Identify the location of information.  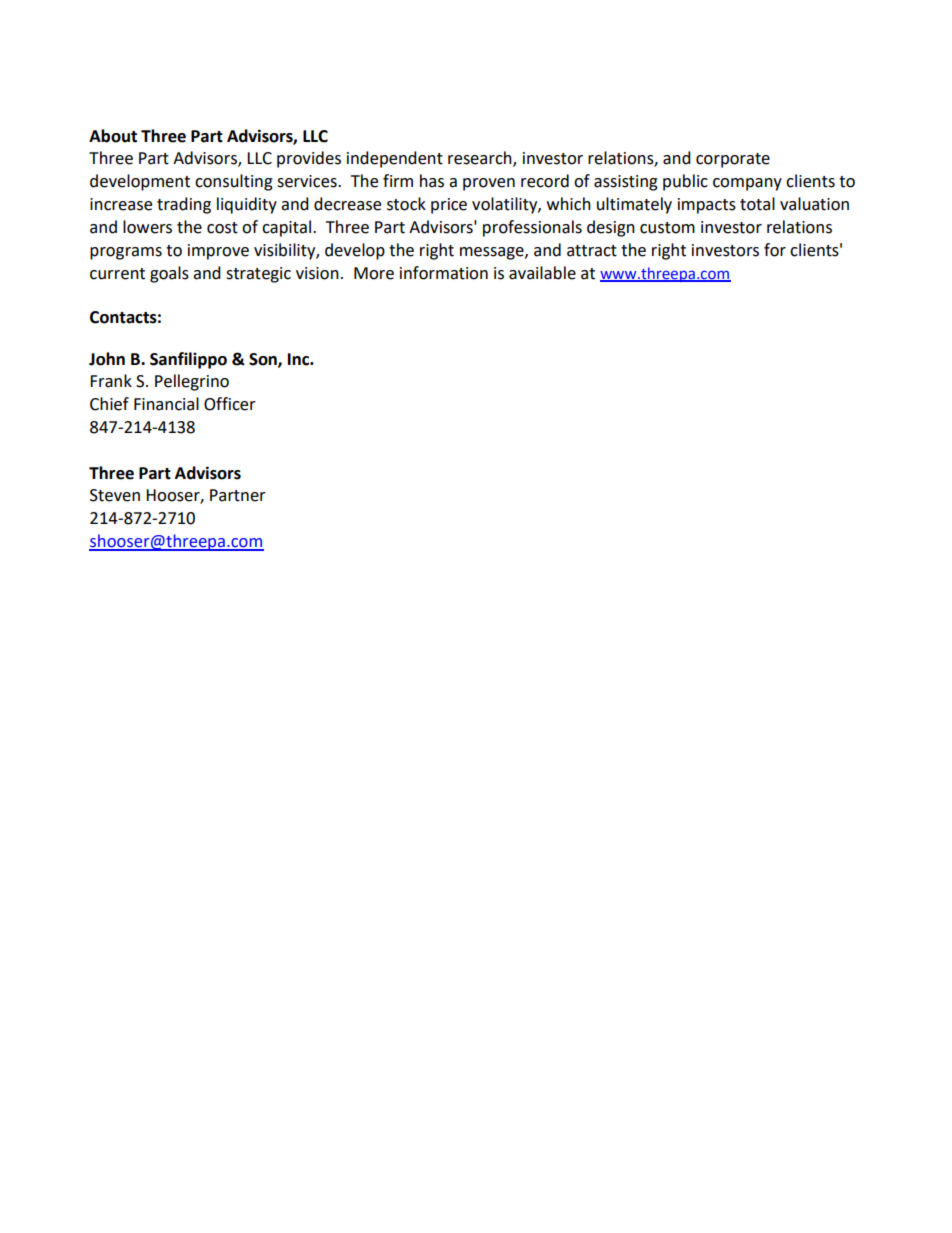
(444, 273).
